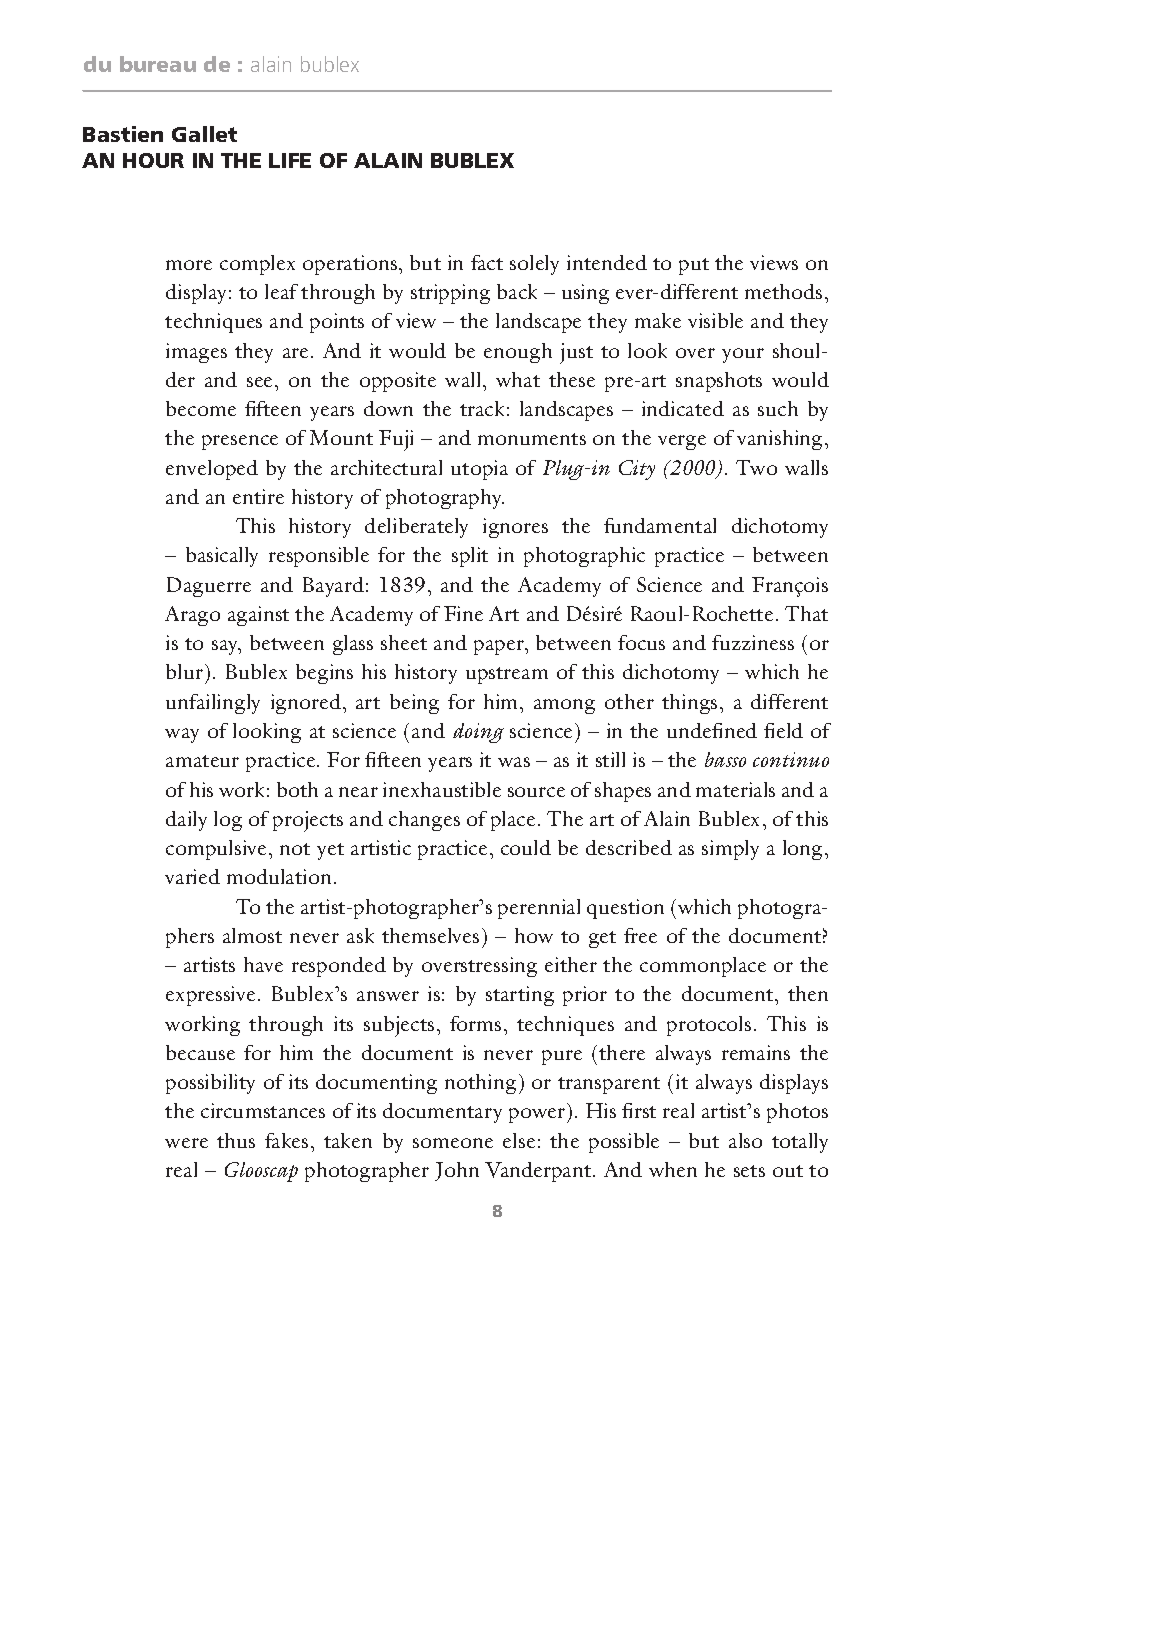 The image size is (1161, 1642). I want to click on enveloped, so click(212, 470).
